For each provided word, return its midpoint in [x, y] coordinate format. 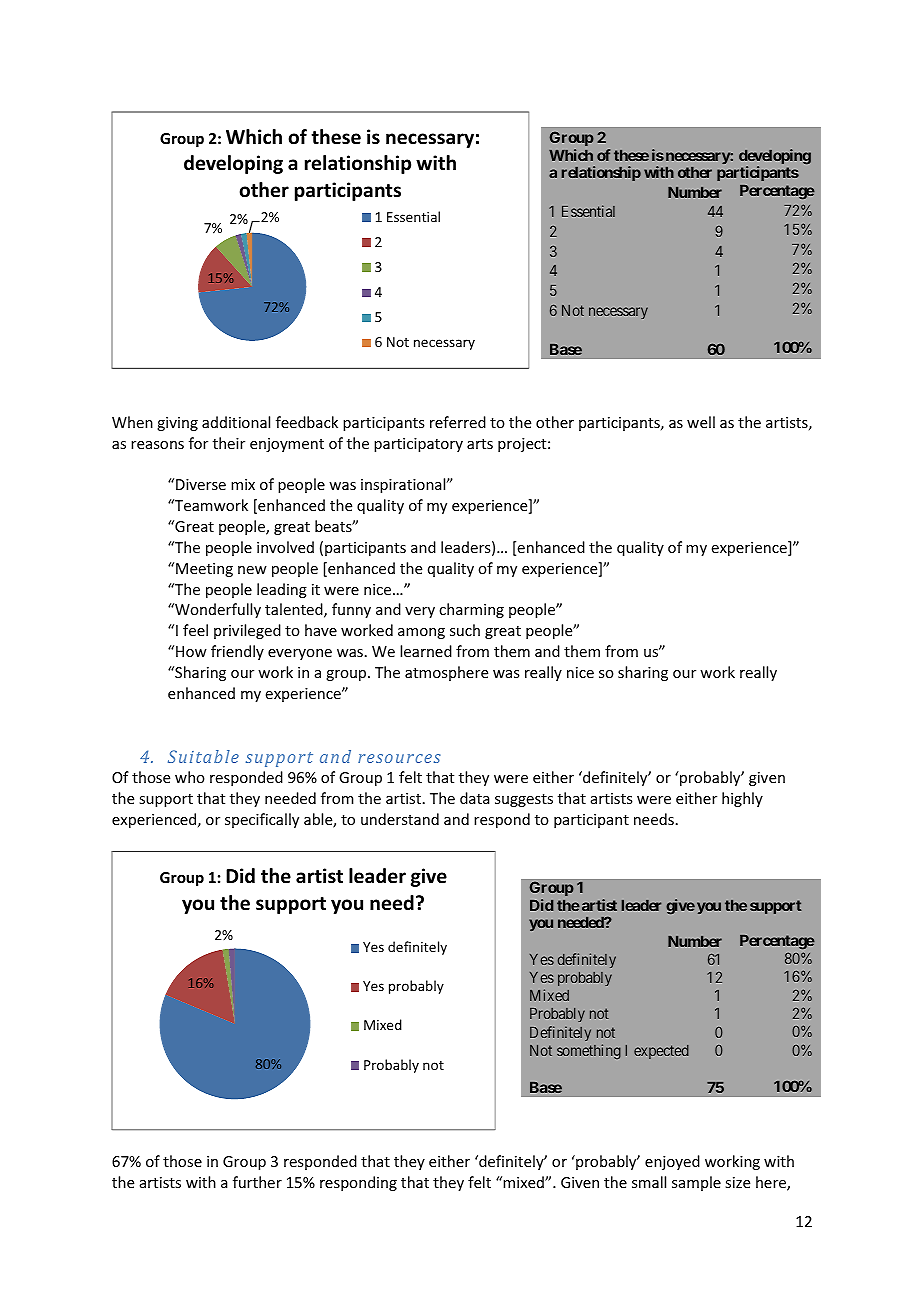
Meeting [204, 570]
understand [400, 819]
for [198, 443]
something [589, 1051]
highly [742, 799]
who [190, 777]
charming [471, 610]
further [257, 1182]
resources [399, 758]
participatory [418, 445]
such [465, 630]
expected [661, 1052]
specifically [262, 820]
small [649, 1182]
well [701, 422]
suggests [524, 800]
